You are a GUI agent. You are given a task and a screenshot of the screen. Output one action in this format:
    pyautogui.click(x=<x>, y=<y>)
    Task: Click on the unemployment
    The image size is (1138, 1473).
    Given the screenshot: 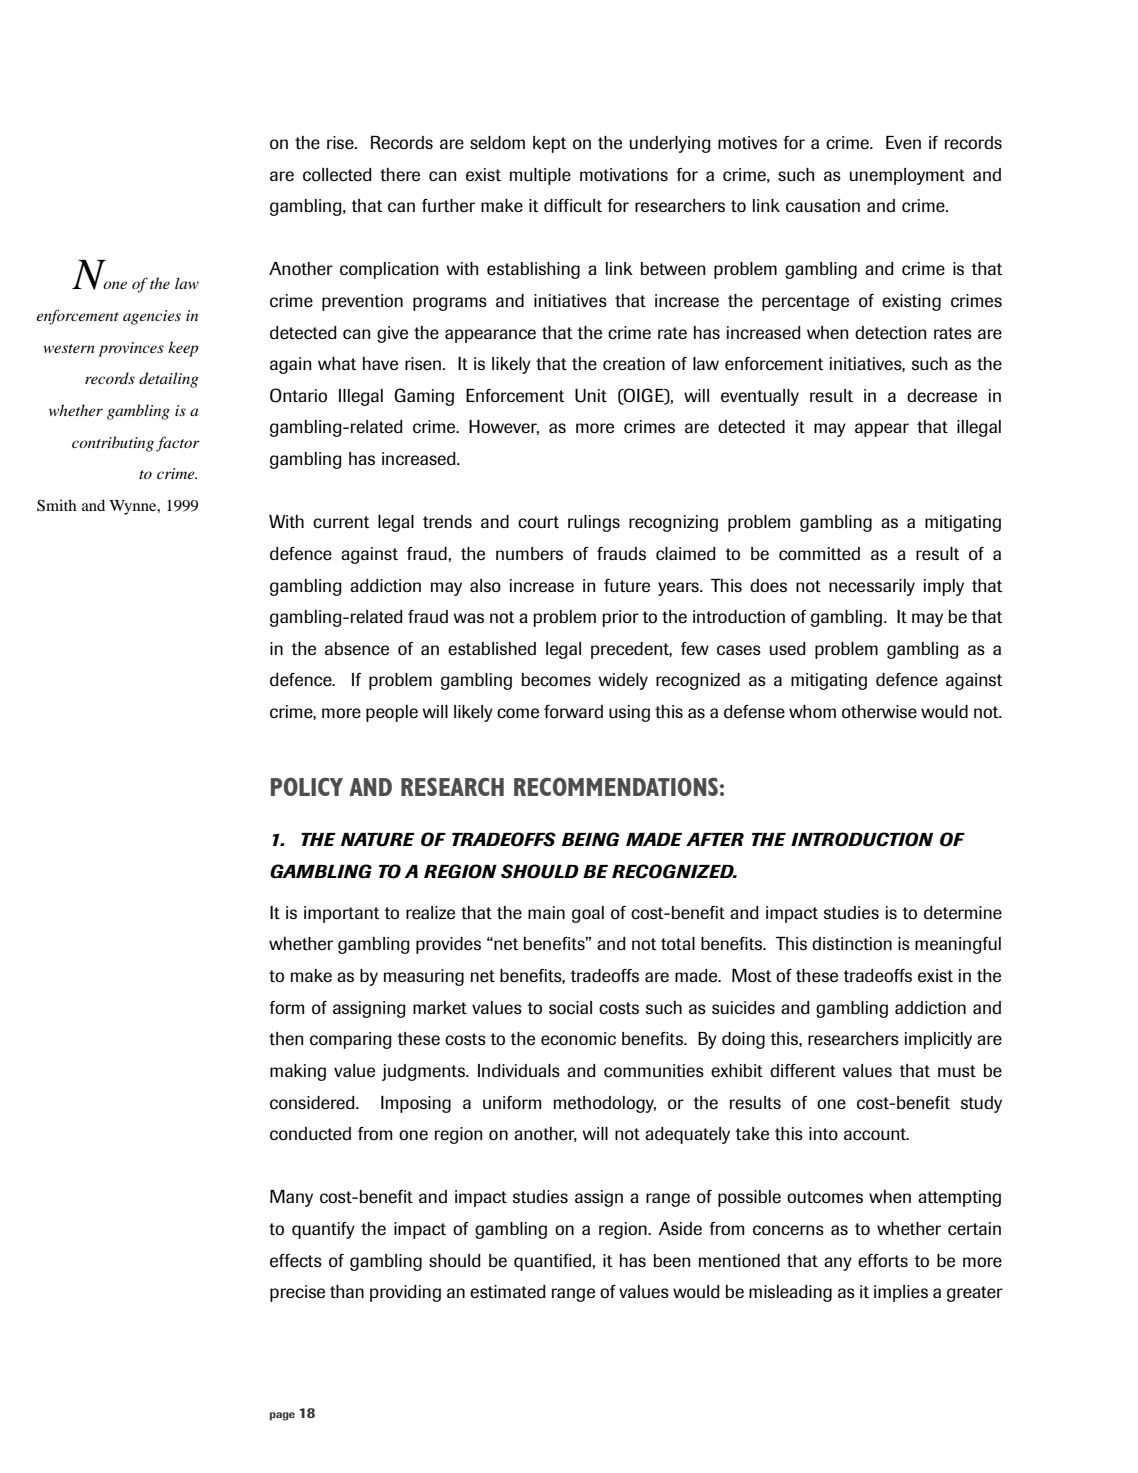 What is the action you would take?
    pyautogui.click(x=907, y=176)
